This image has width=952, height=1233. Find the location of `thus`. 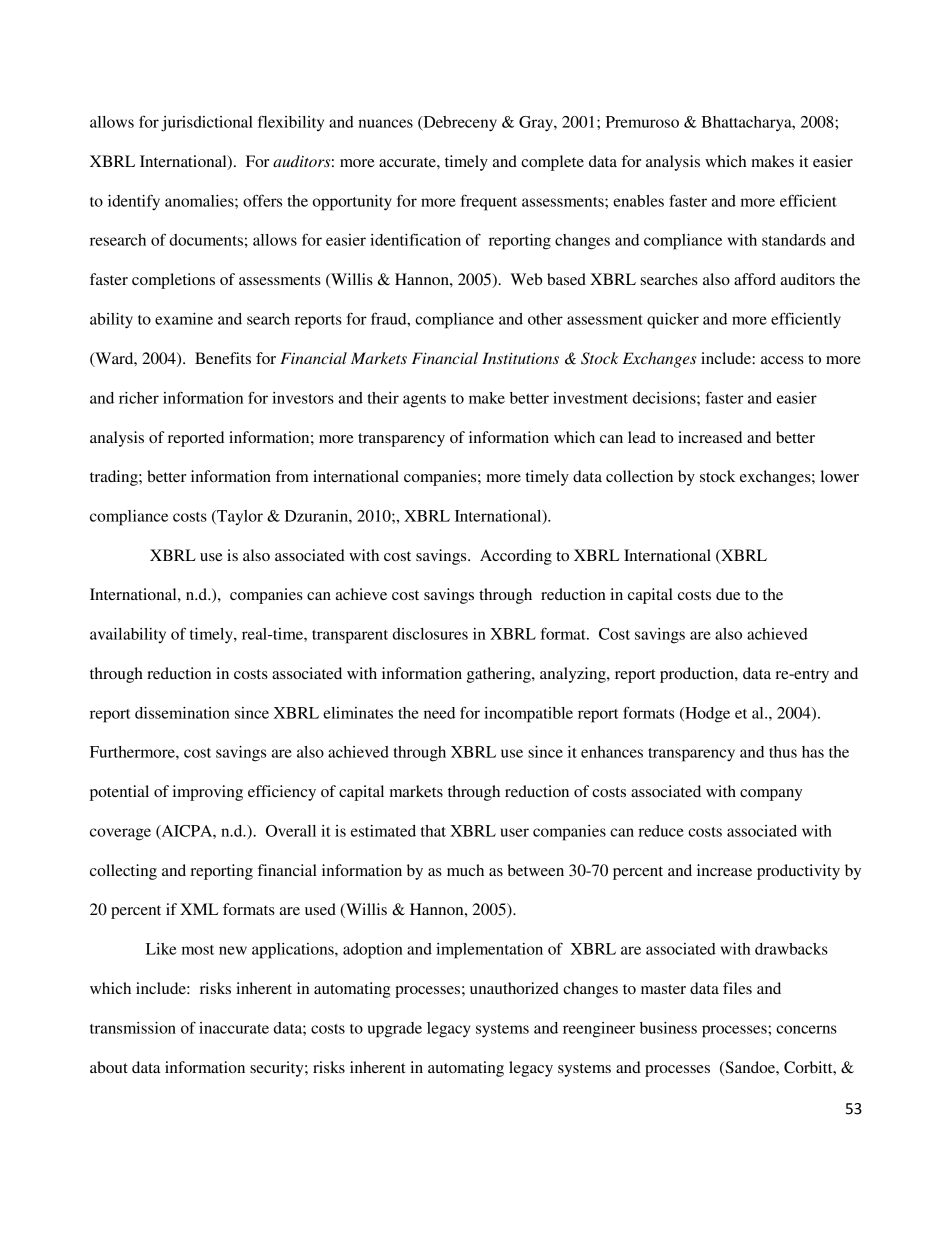

thus is located at coordinates (783, 752).
